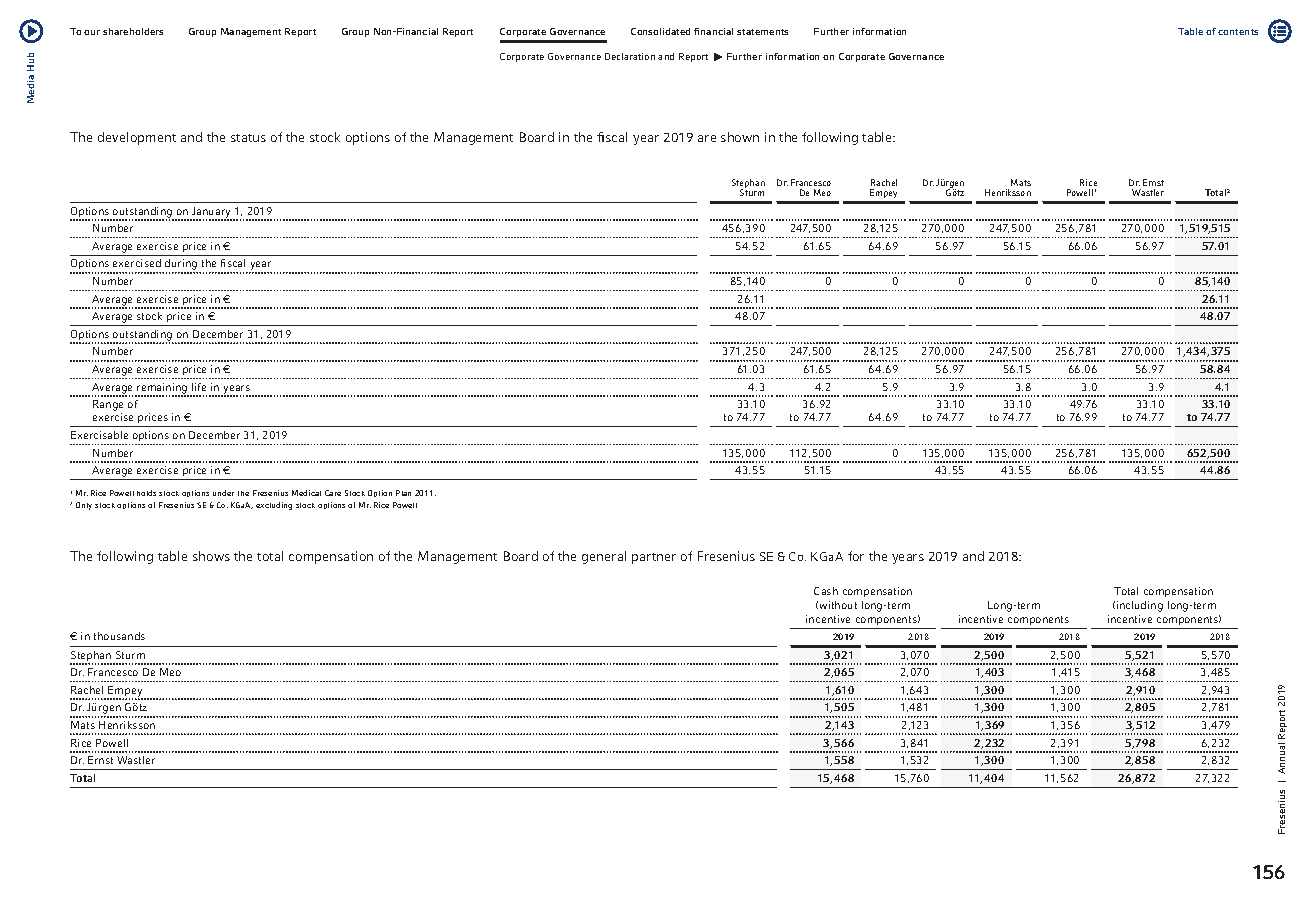 Image resolution: width=1308 pixels, height=924 pixels. What do you see at coordinates (223, 493) in the screenshot?
I see `under` at bounding box center [223, 493].
